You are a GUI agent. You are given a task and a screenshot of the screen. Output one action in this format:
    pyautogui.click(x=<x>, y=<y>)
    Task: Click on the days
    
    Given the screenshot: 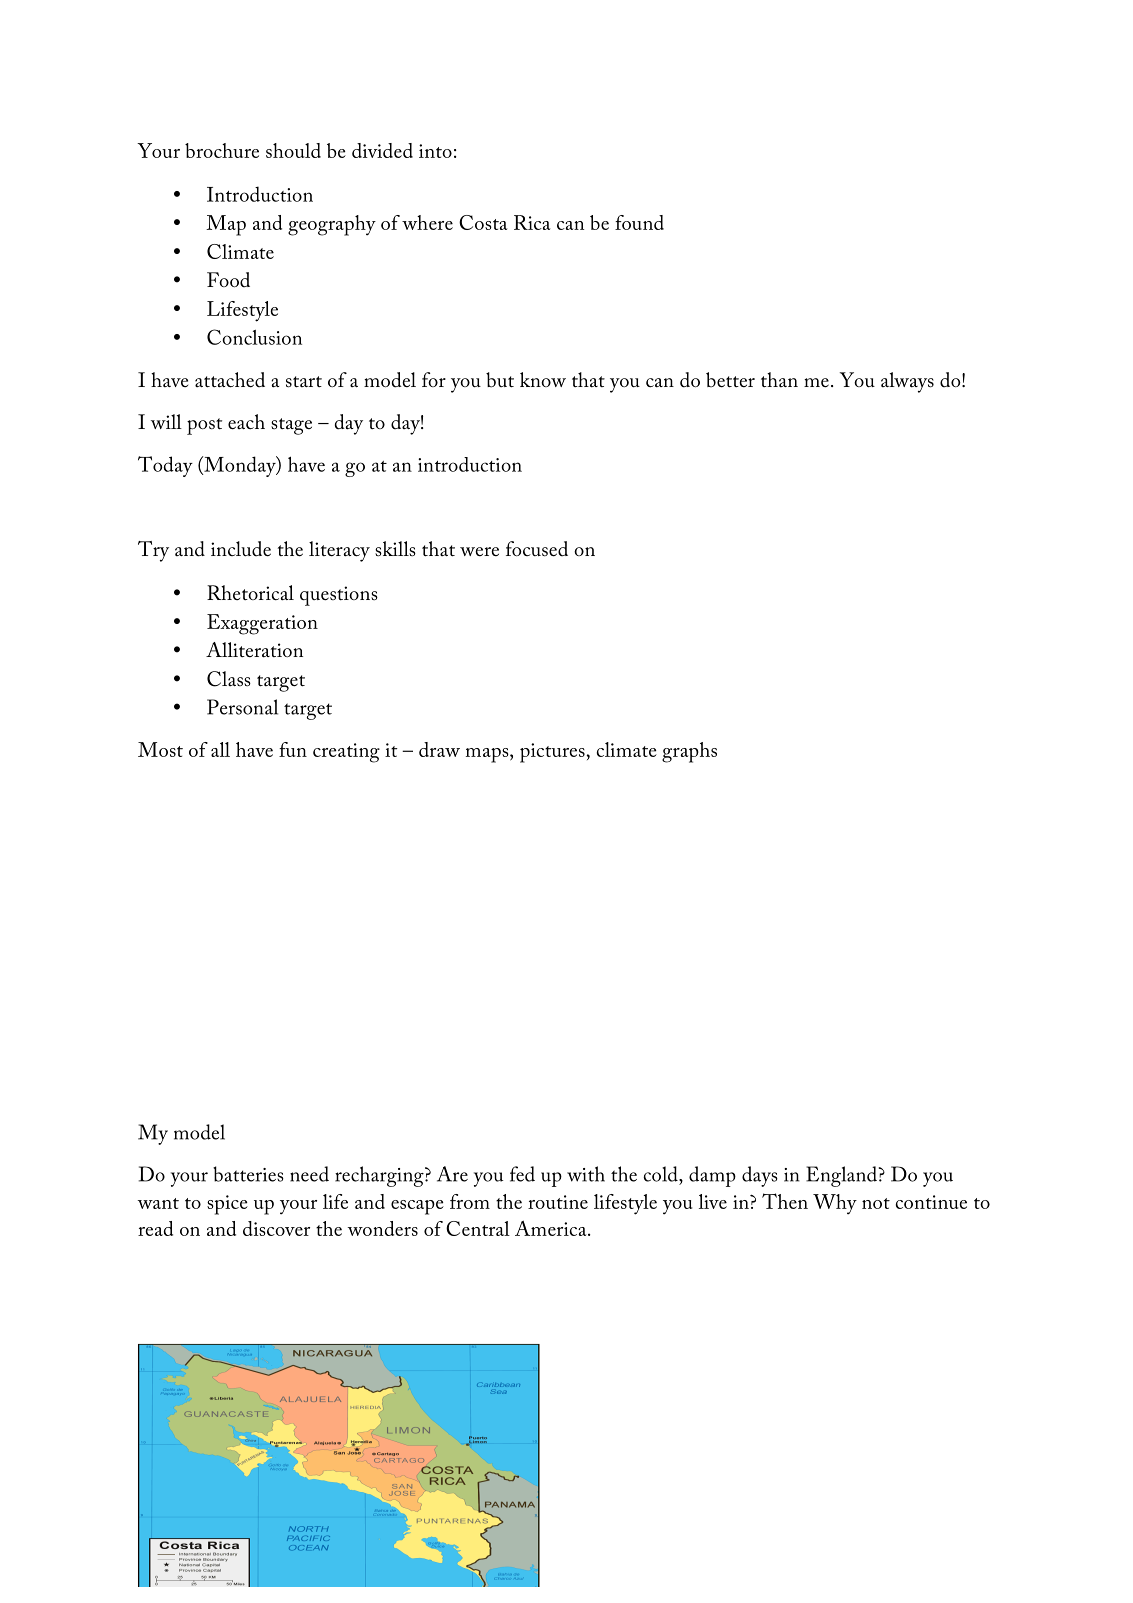 What is the action you would take?
    pyautogui.click(x=760, y=1176)
